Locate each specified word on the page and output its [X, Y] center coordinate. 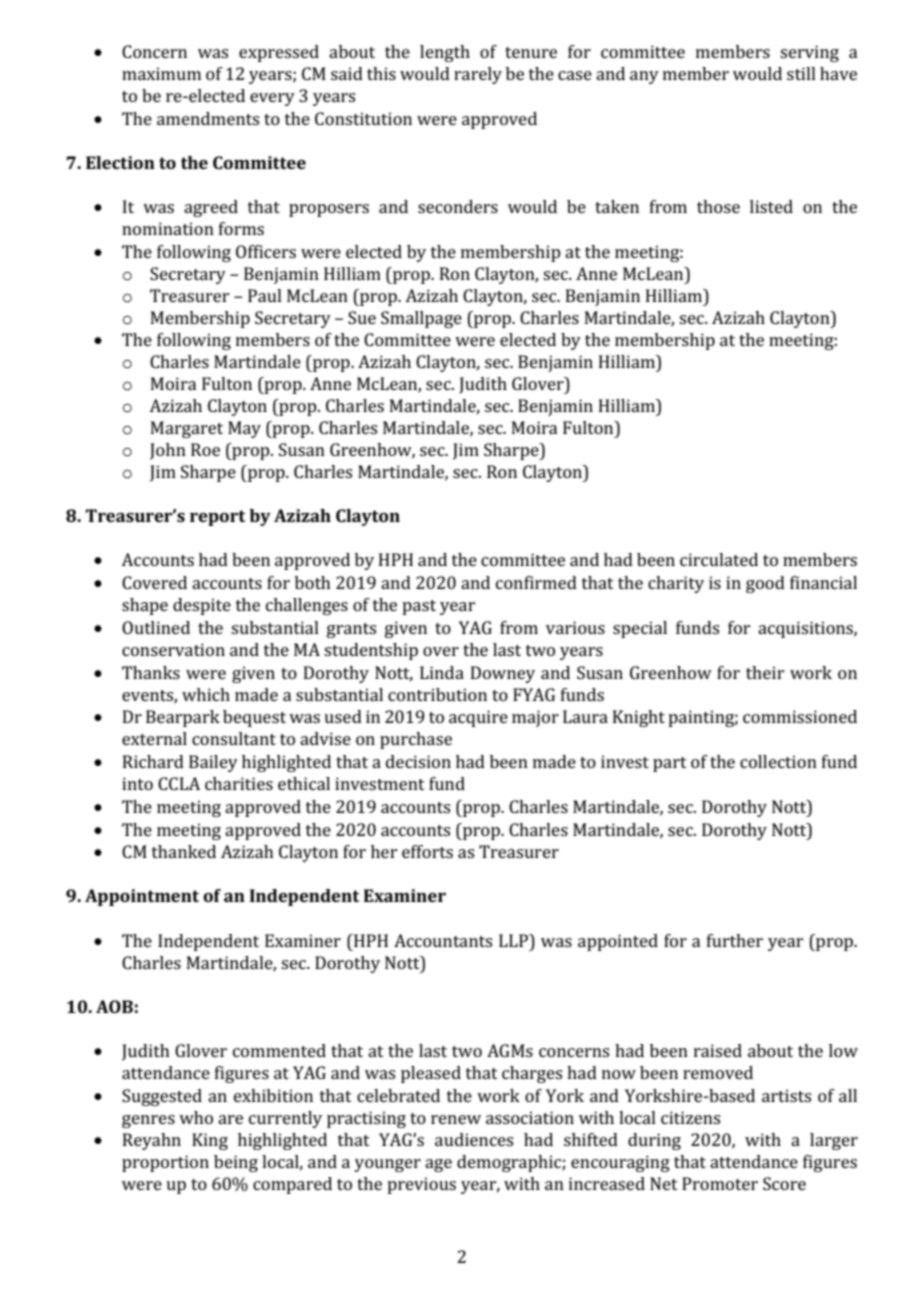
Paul [265, 295]
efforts [427, 851]
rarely [478, 75]
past [419, 607]
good [765, 584]
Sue [362, 317]
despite [202, 606]
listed [771, 206]
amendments [208, 118]
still [801, 73]
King [210, 1141]
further [735, 940]
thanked [184, 851]
